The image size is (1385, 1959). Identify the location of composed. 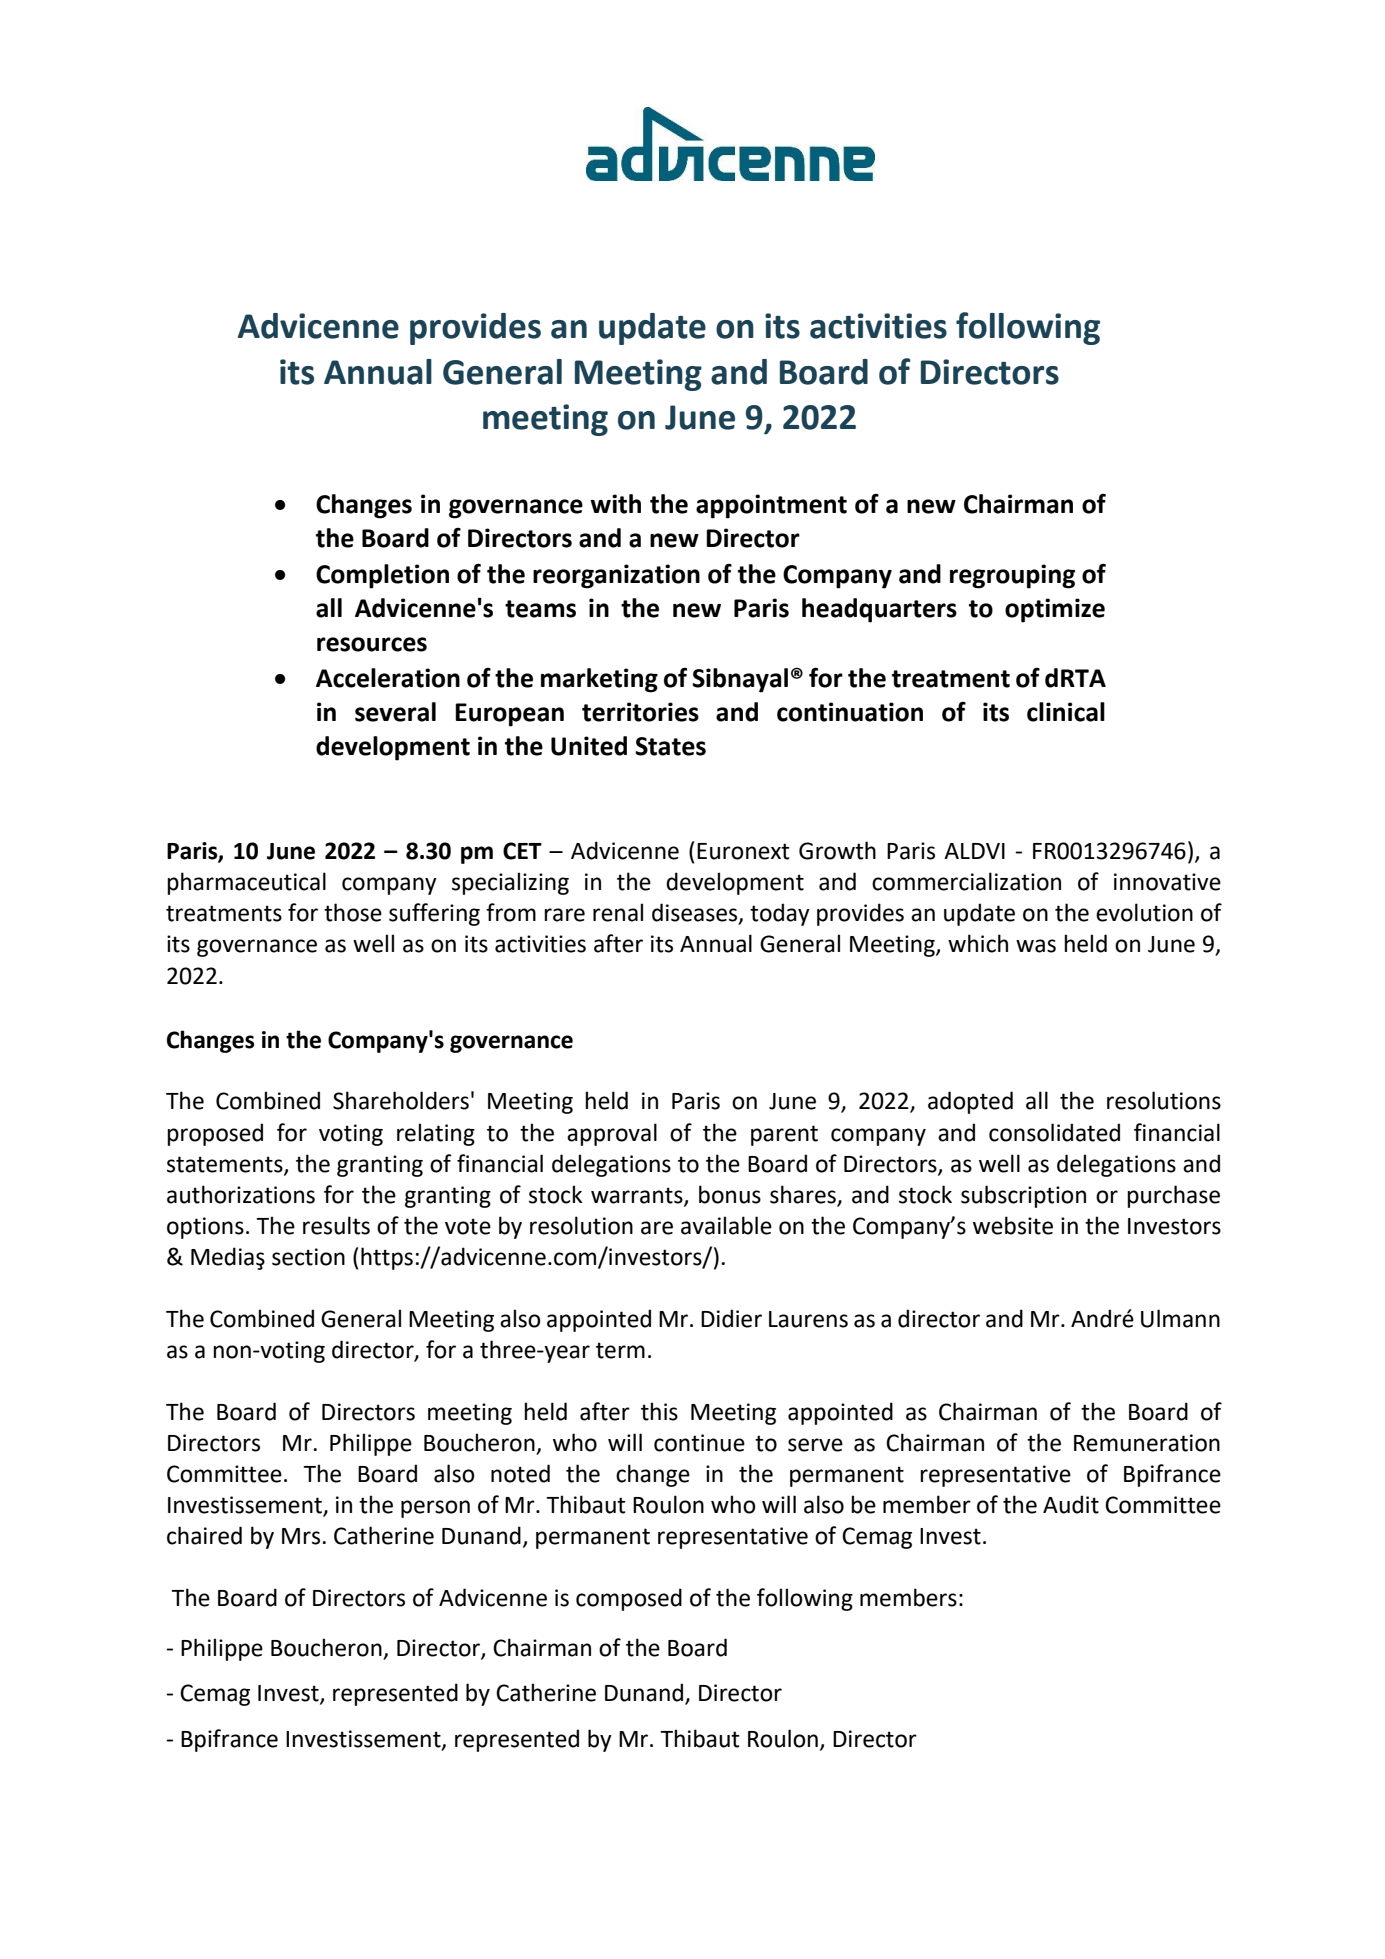
(629, 1599).
